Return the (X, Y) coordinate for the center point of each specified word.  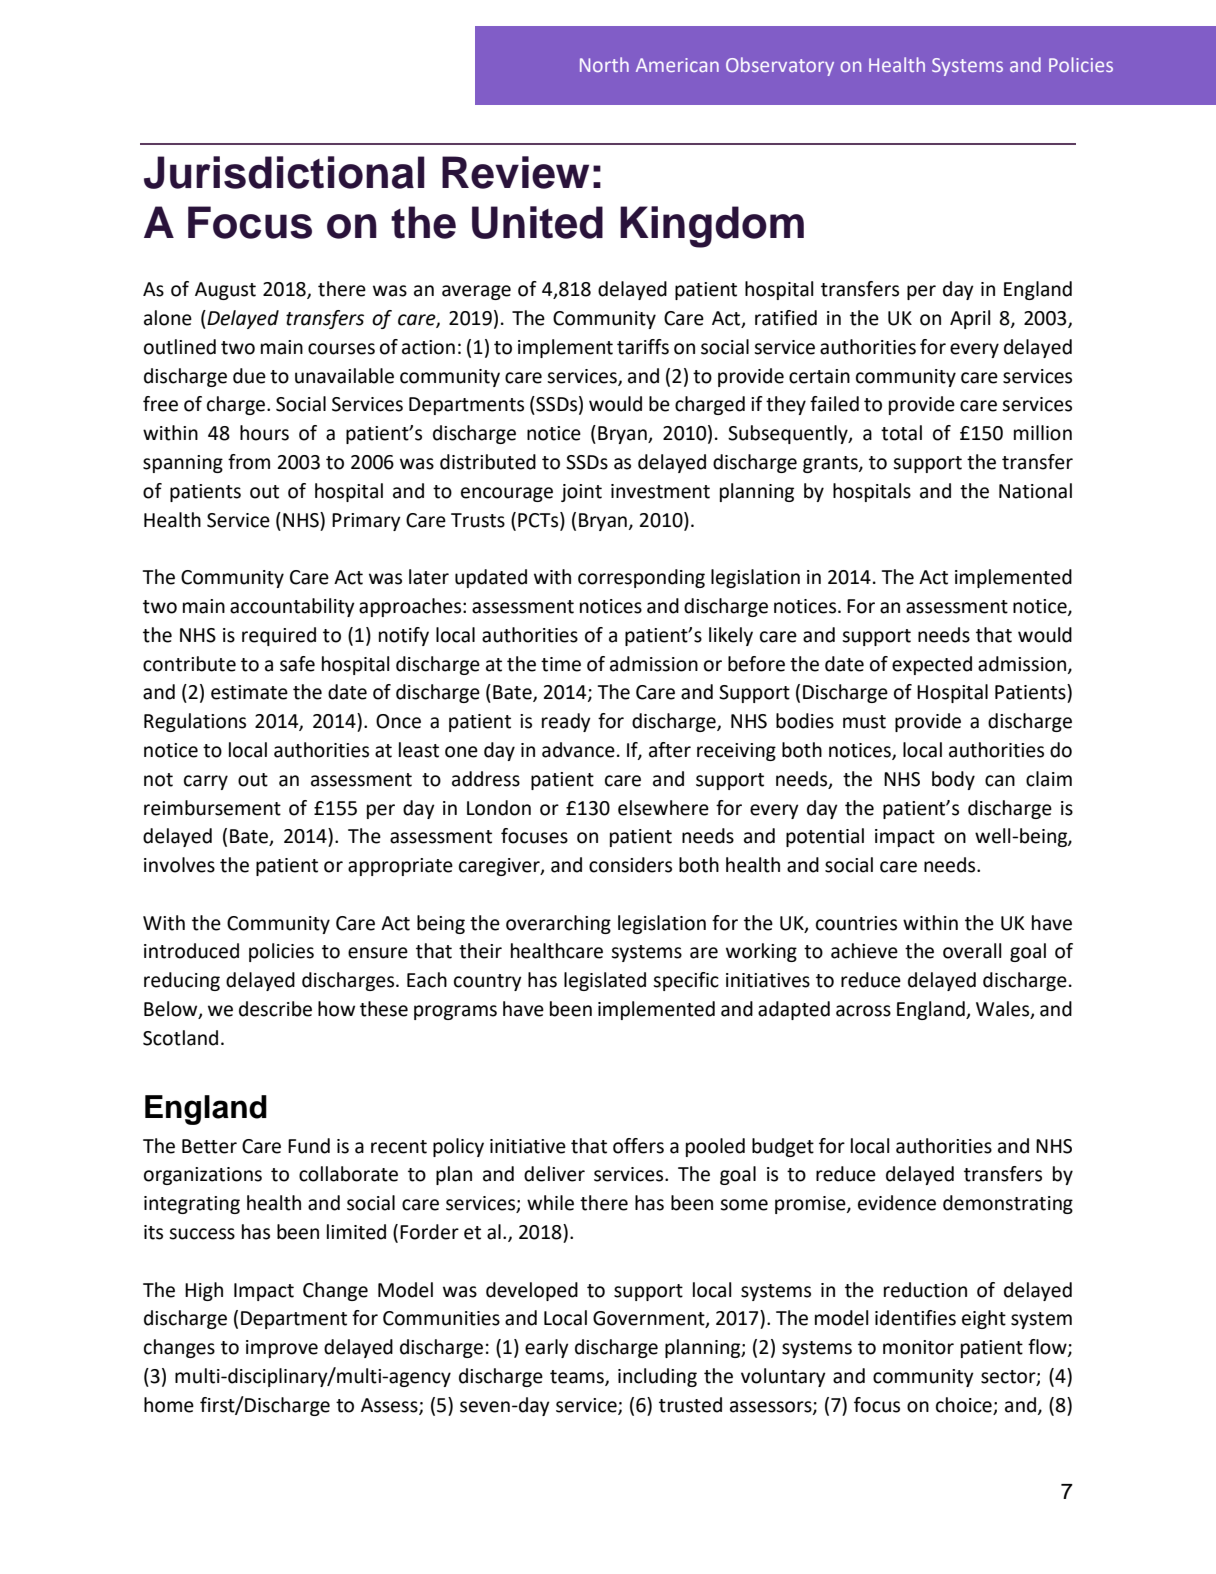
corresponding (641, 578)
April (970, 319)
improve (282, 1349)
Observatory (780, 66)
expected (932, 665)
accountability (292, 607)
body (953, 780)
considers (630, 865)
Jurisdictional (284, 172)
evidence (897, 1203)
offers (638, 1146)
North (604, 64)
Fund (309, 1146)
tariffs (643, 347)
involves (179, 865)
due (249, 376)
